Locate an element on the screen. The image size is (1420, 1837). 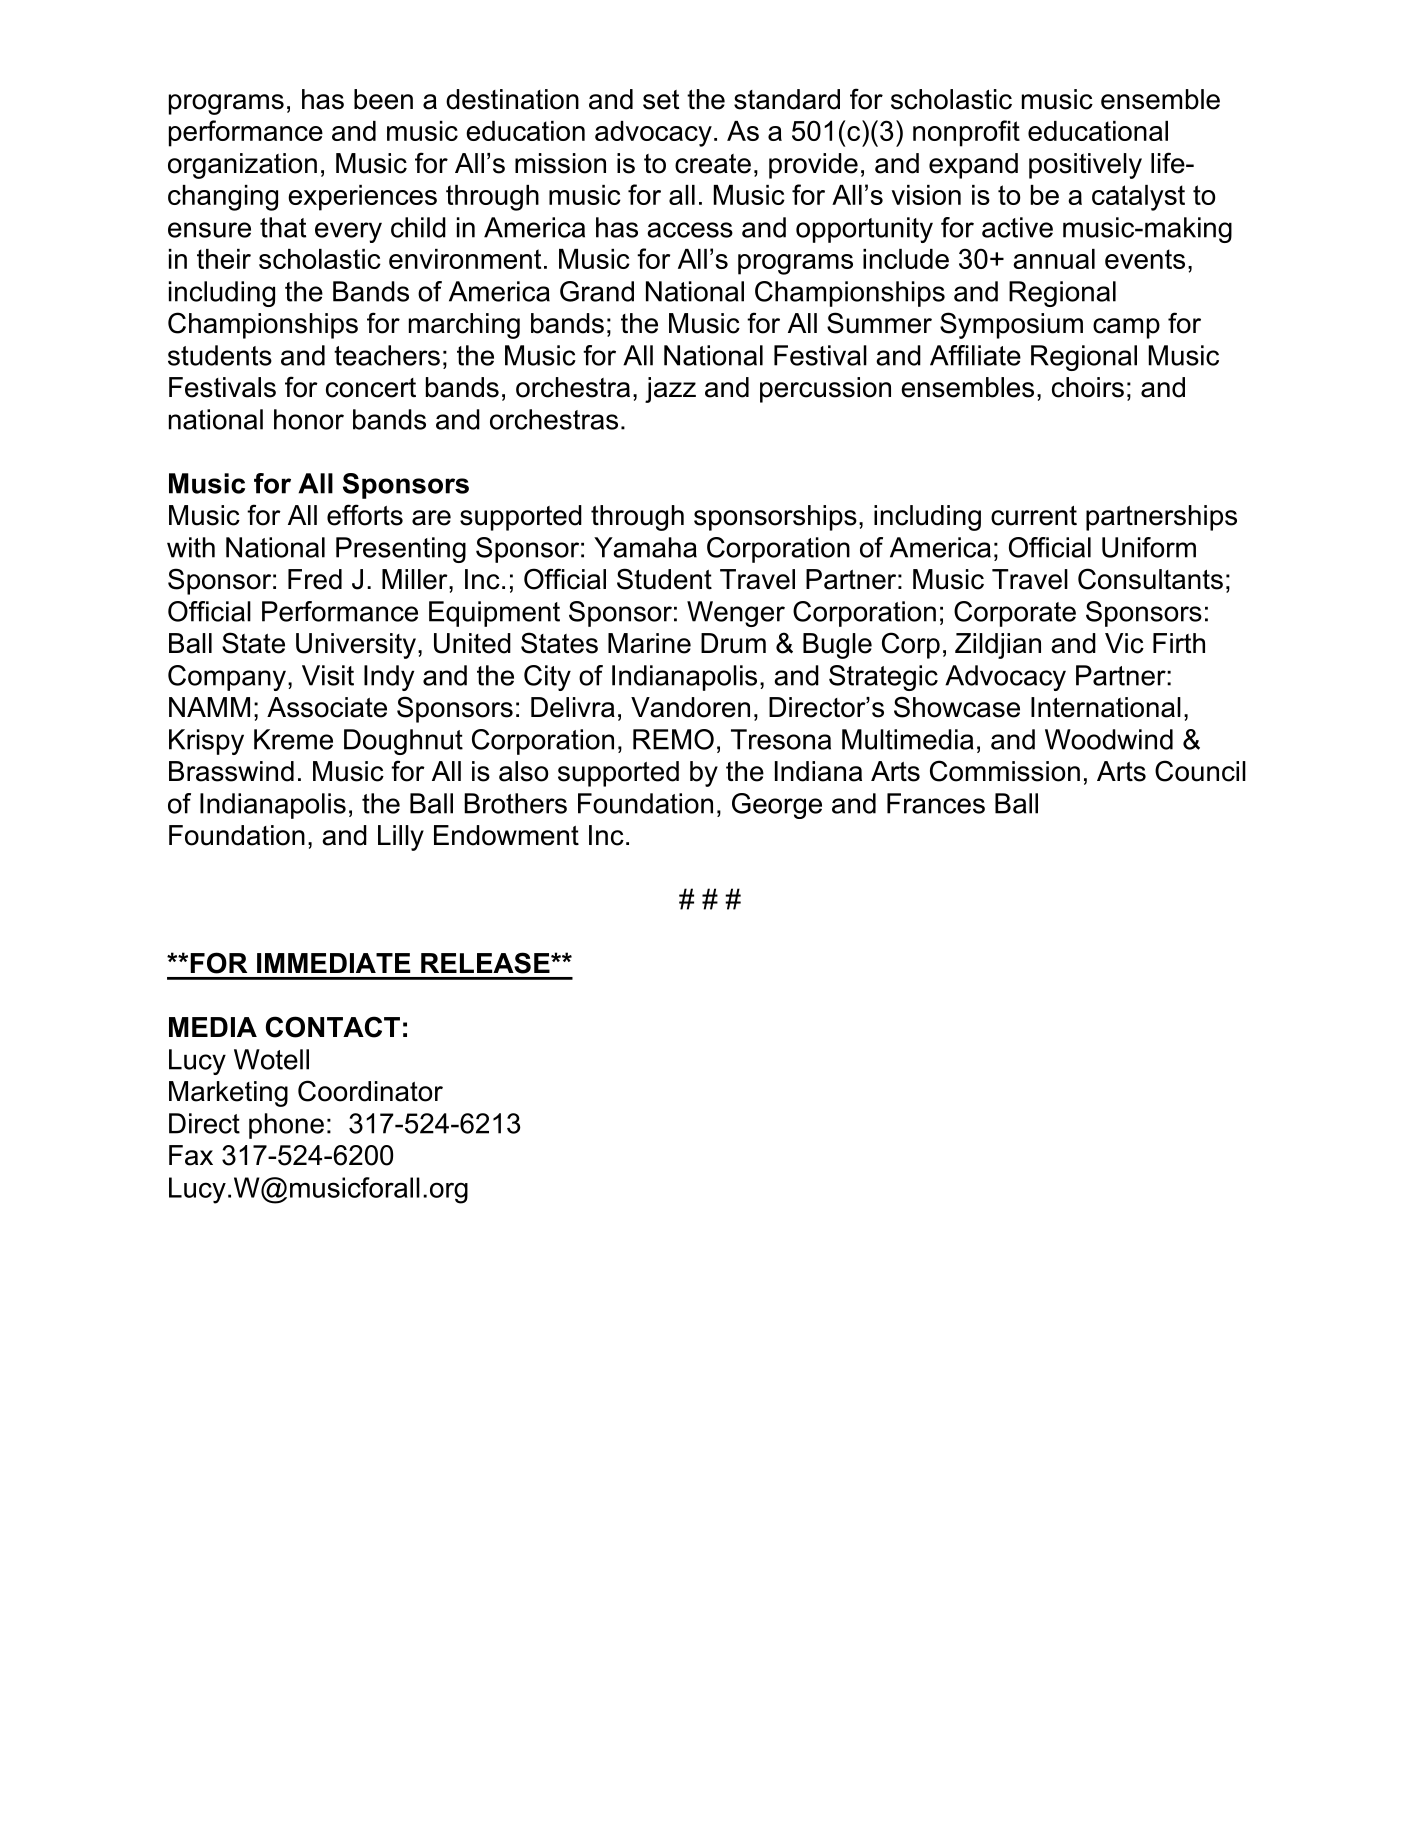
phone is located at coordinates (286, 1126).
